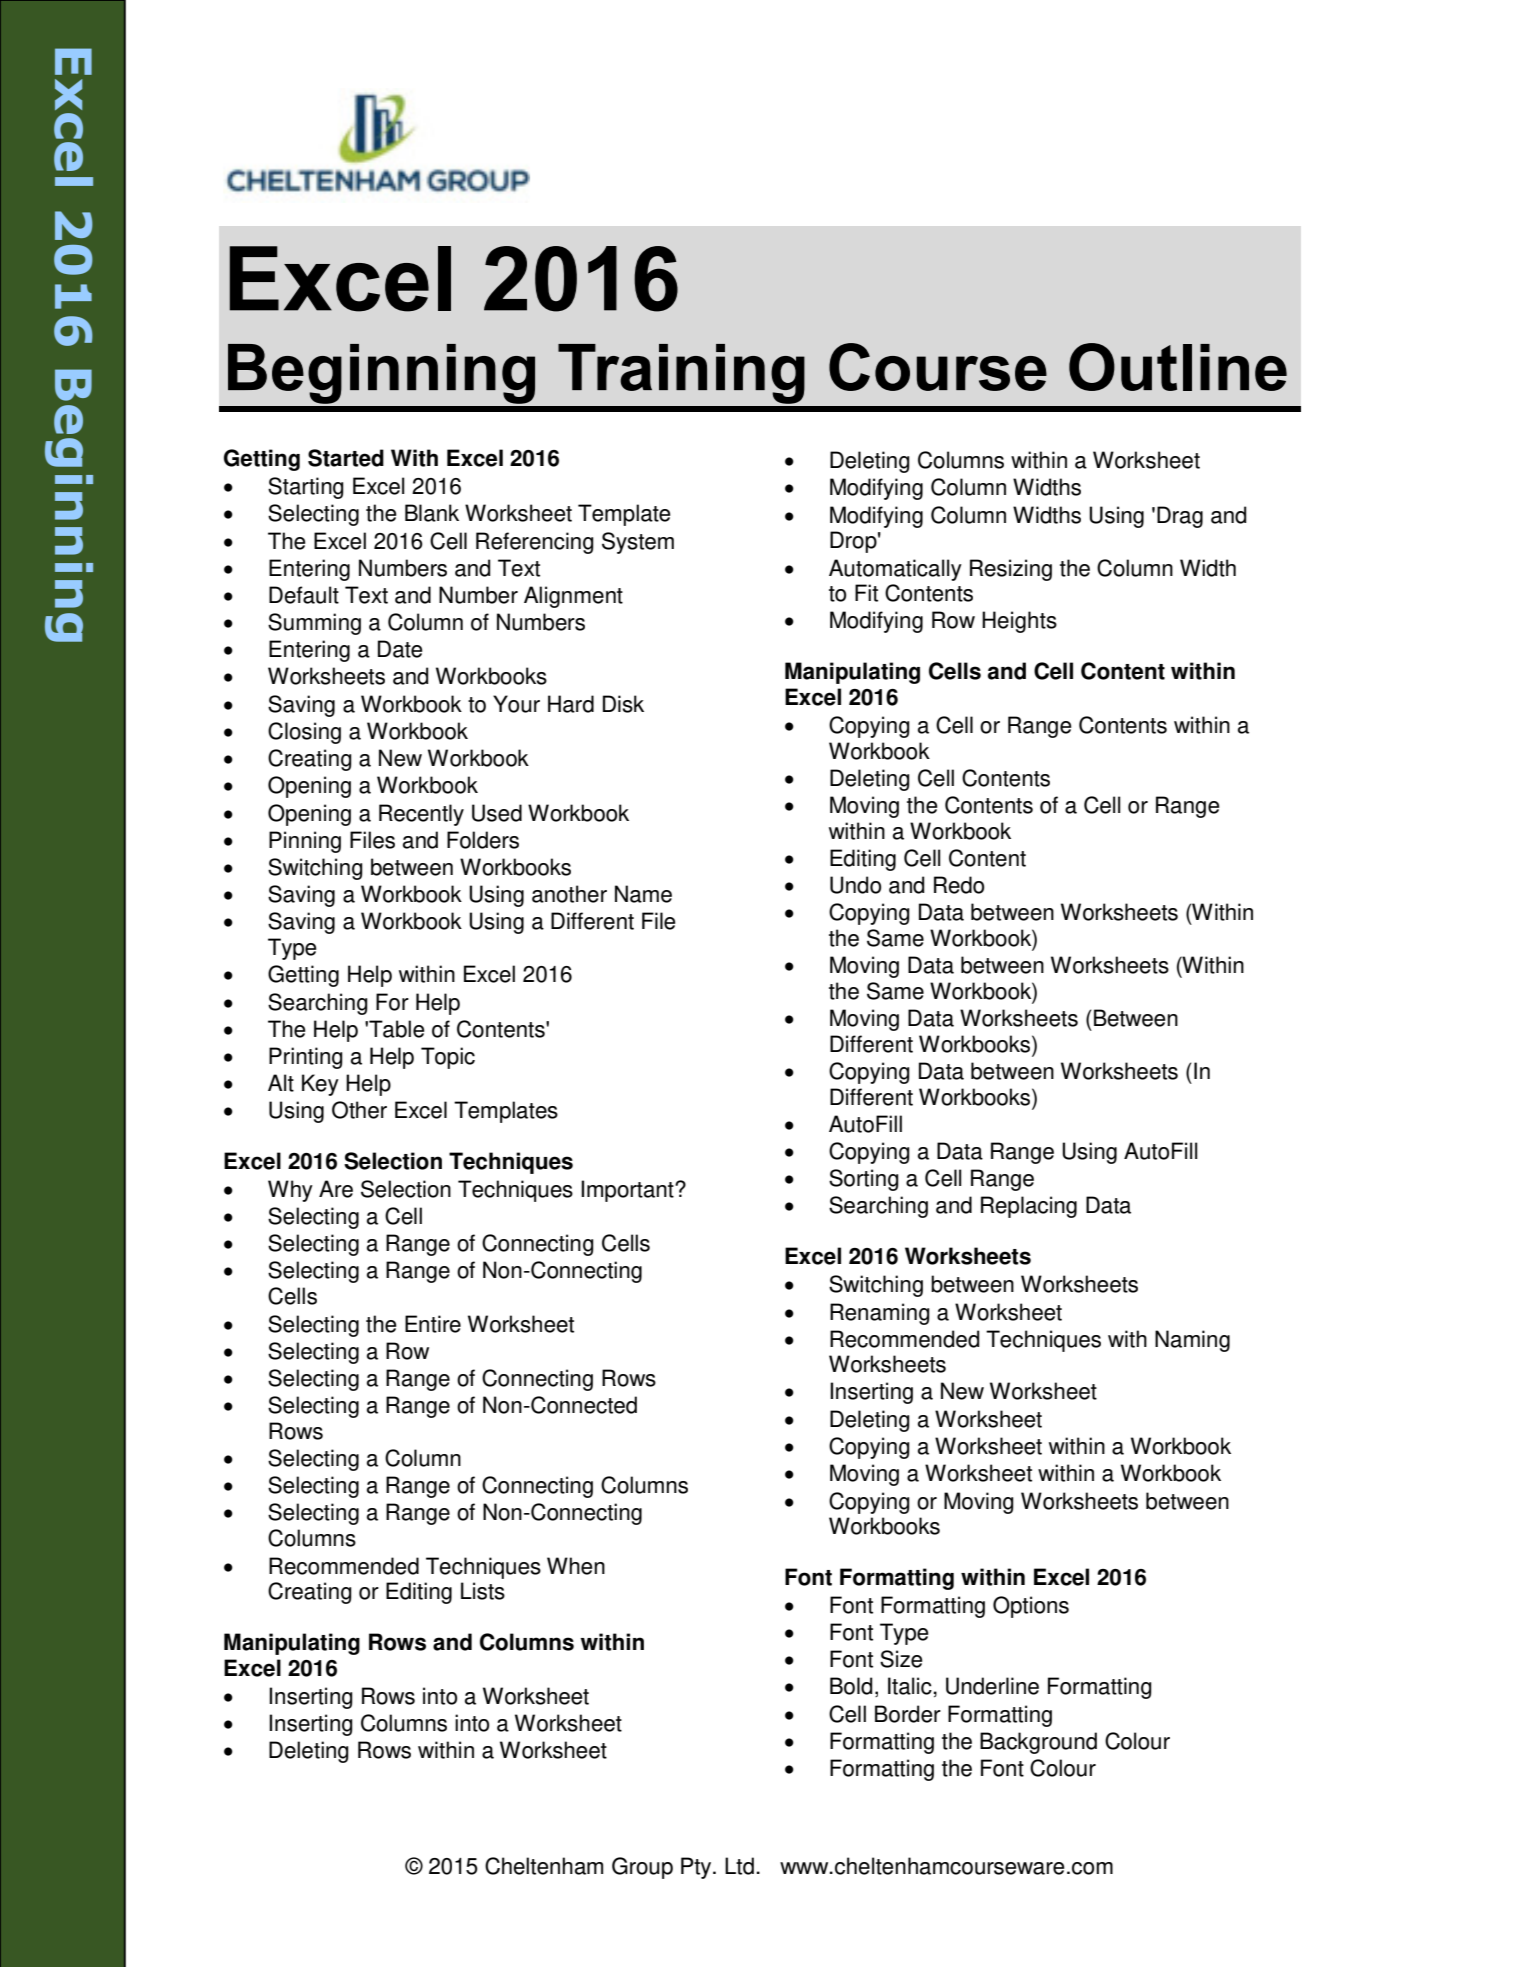 The image size is (1520, 1967). What do you see at coordinates (346, 458) in the image?
I see `Started` at bounding box center [346, 458].
